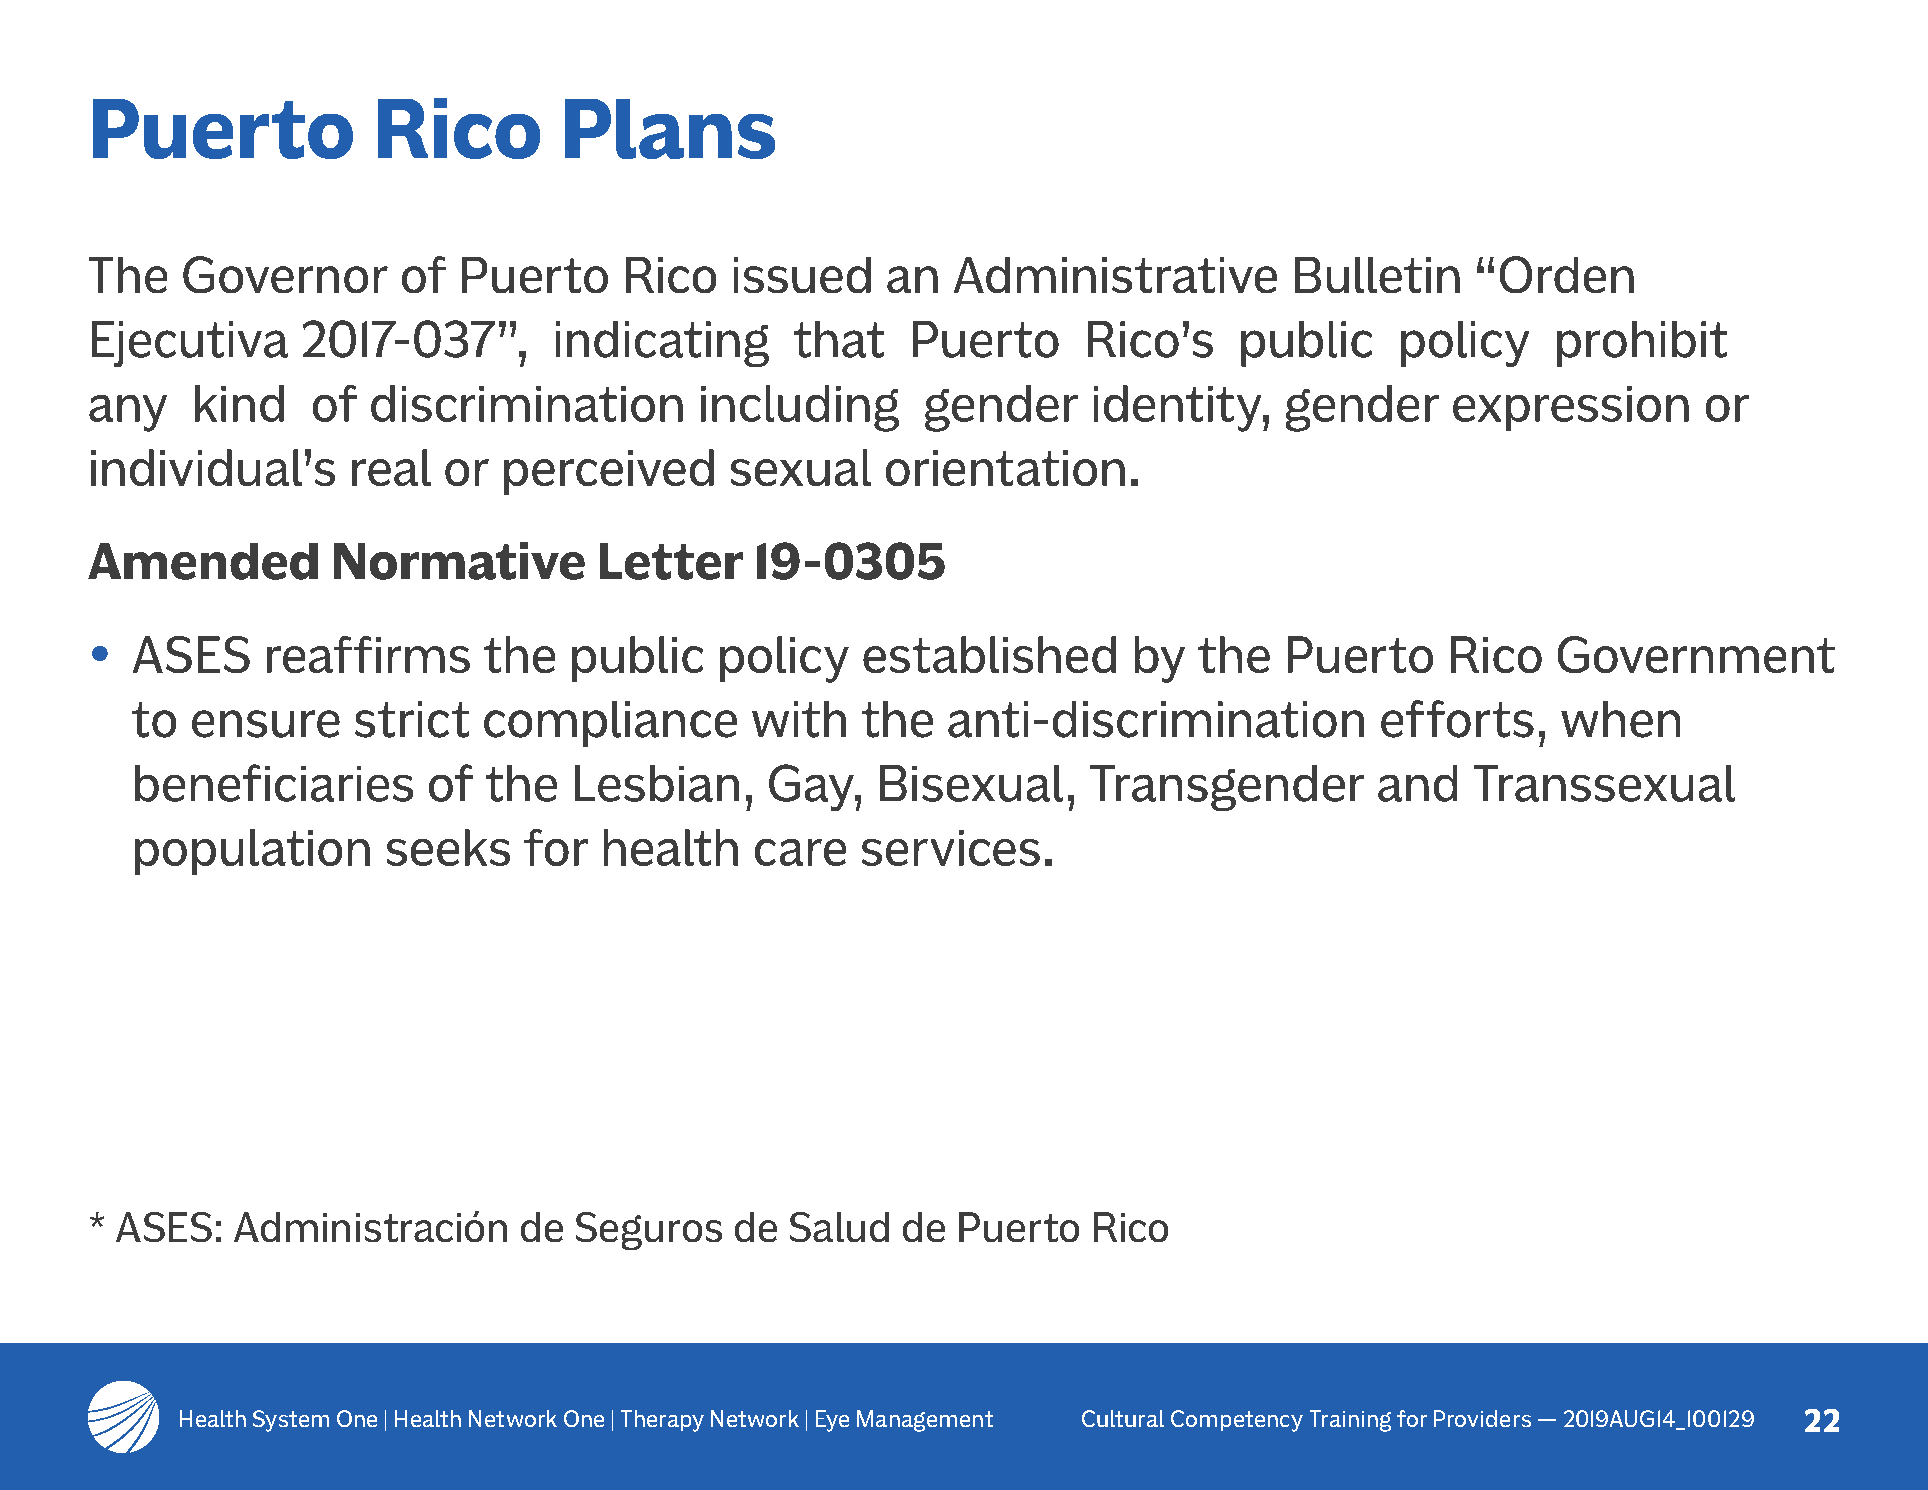 The image size is (1928, 1490). What do you see at coordinates (670, 129) in the page?
I see `Plans` at bounding box center [670, 129].
